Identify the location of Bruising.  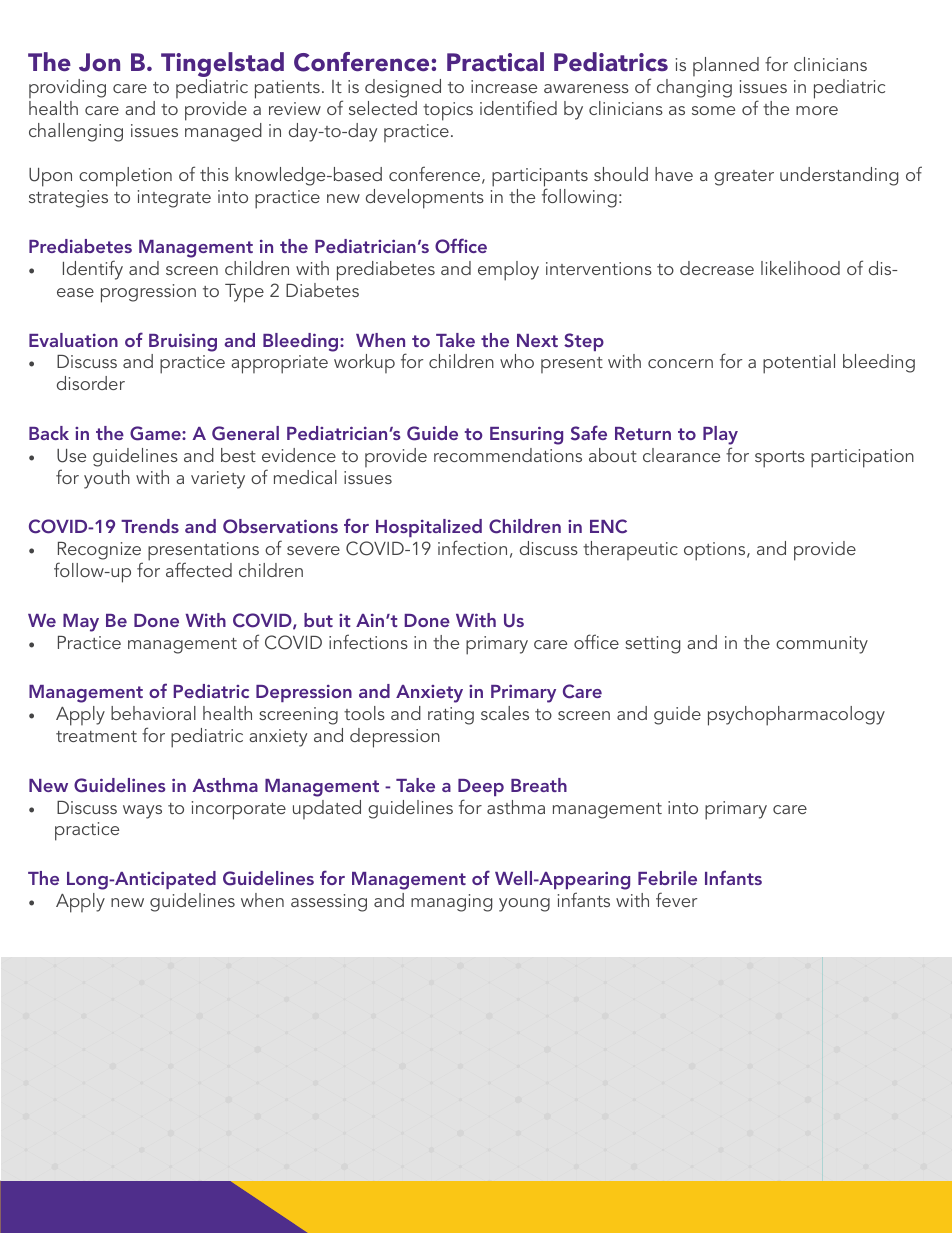
(183, 342).
